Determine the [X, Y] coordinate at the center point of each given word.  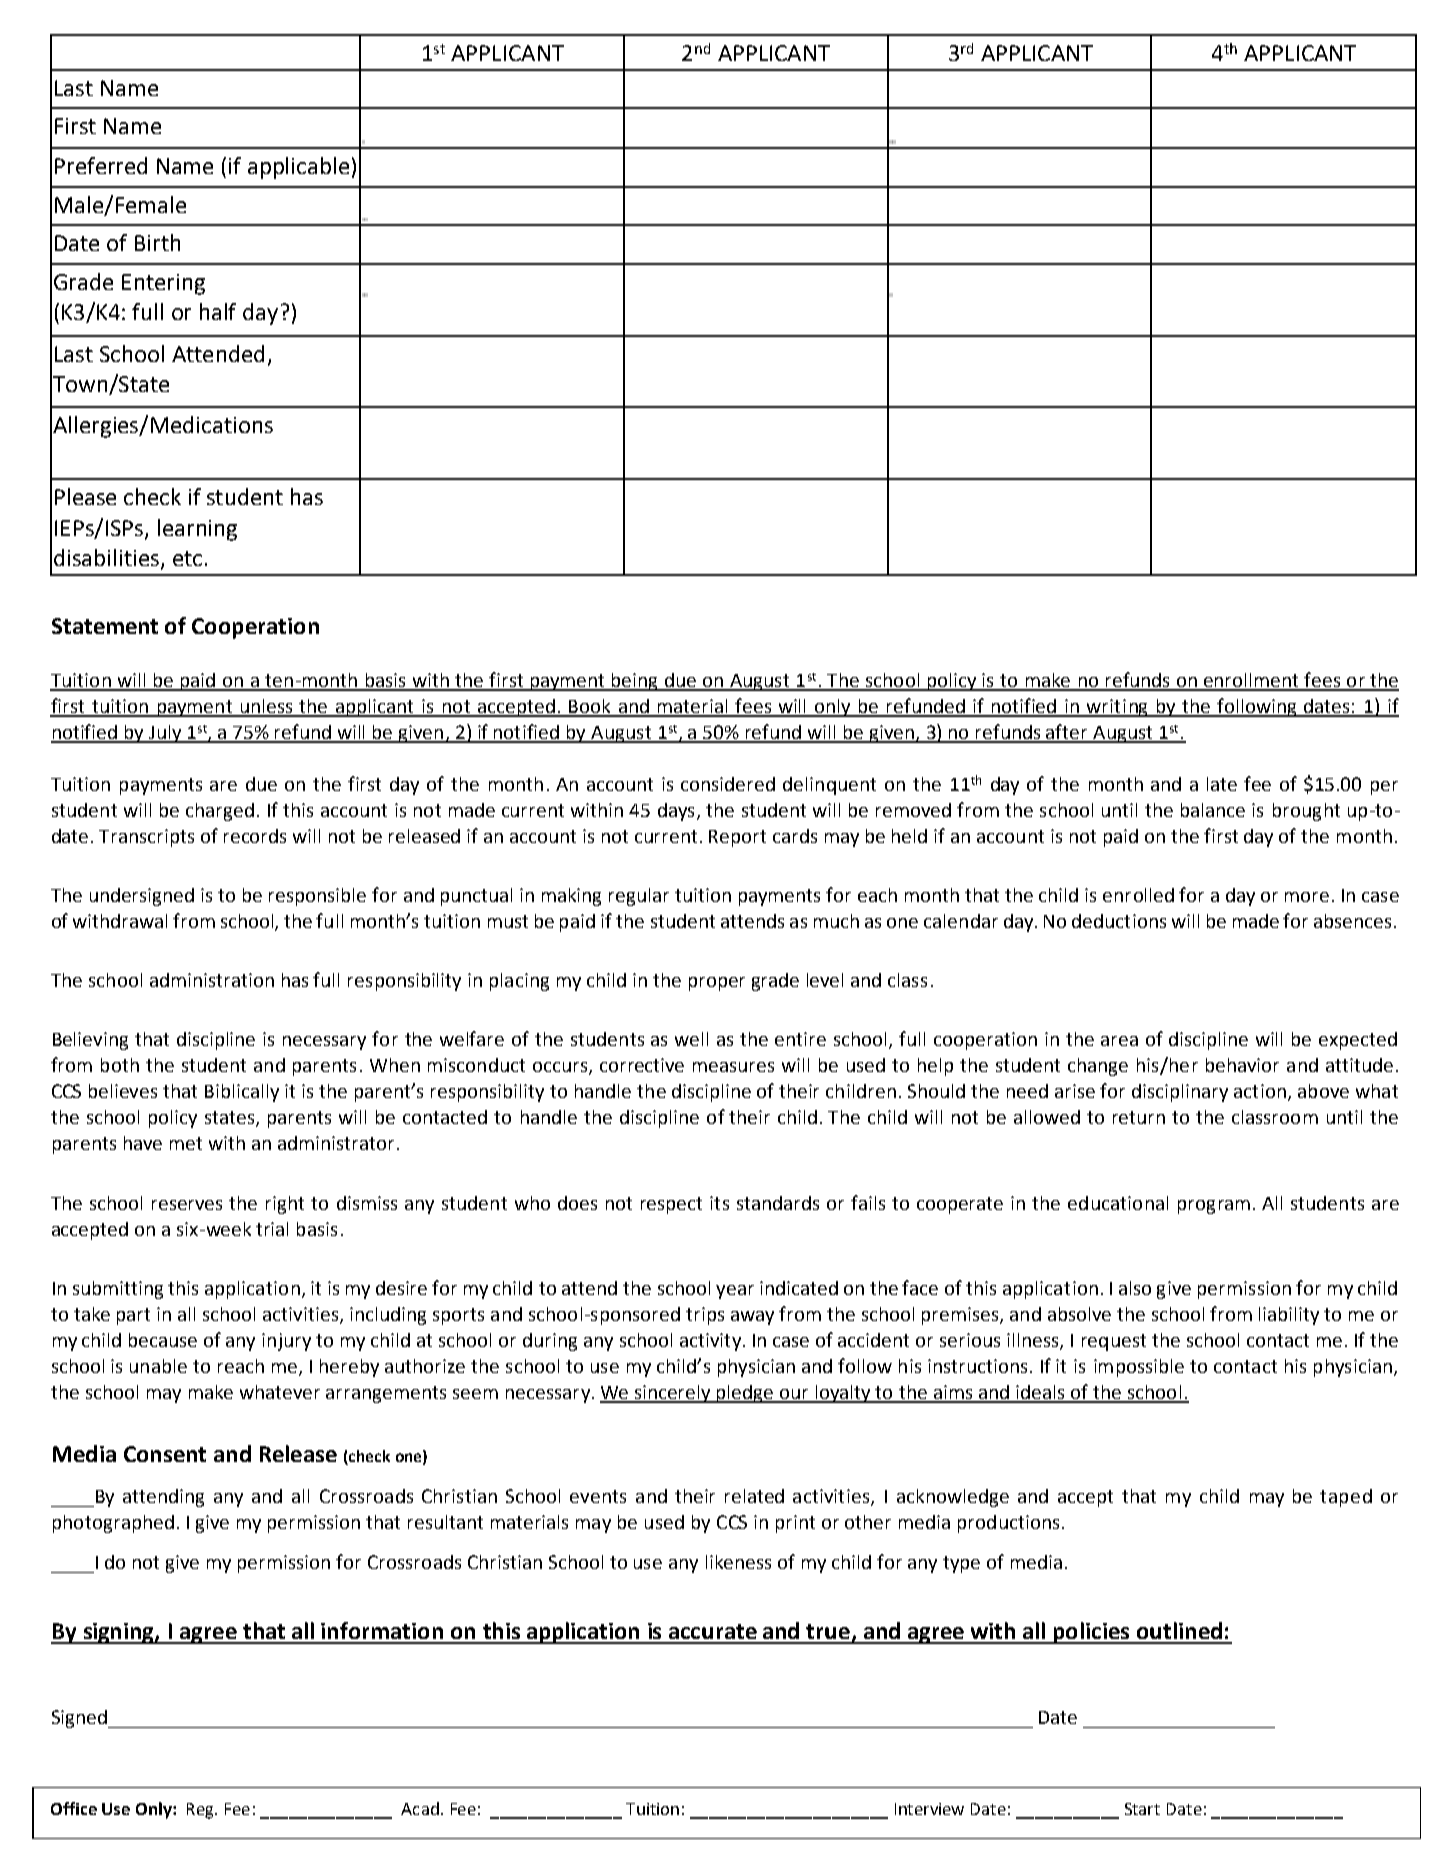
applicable [298, 168]
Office [74, 1808]
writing [1118, 708]
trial [272, 1229]
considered [728, 784]
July [164, 734]
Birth [157, 242]
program [1214, 1207]
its [719, 1203]
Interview [929, 1809]
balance [1213, 810]
